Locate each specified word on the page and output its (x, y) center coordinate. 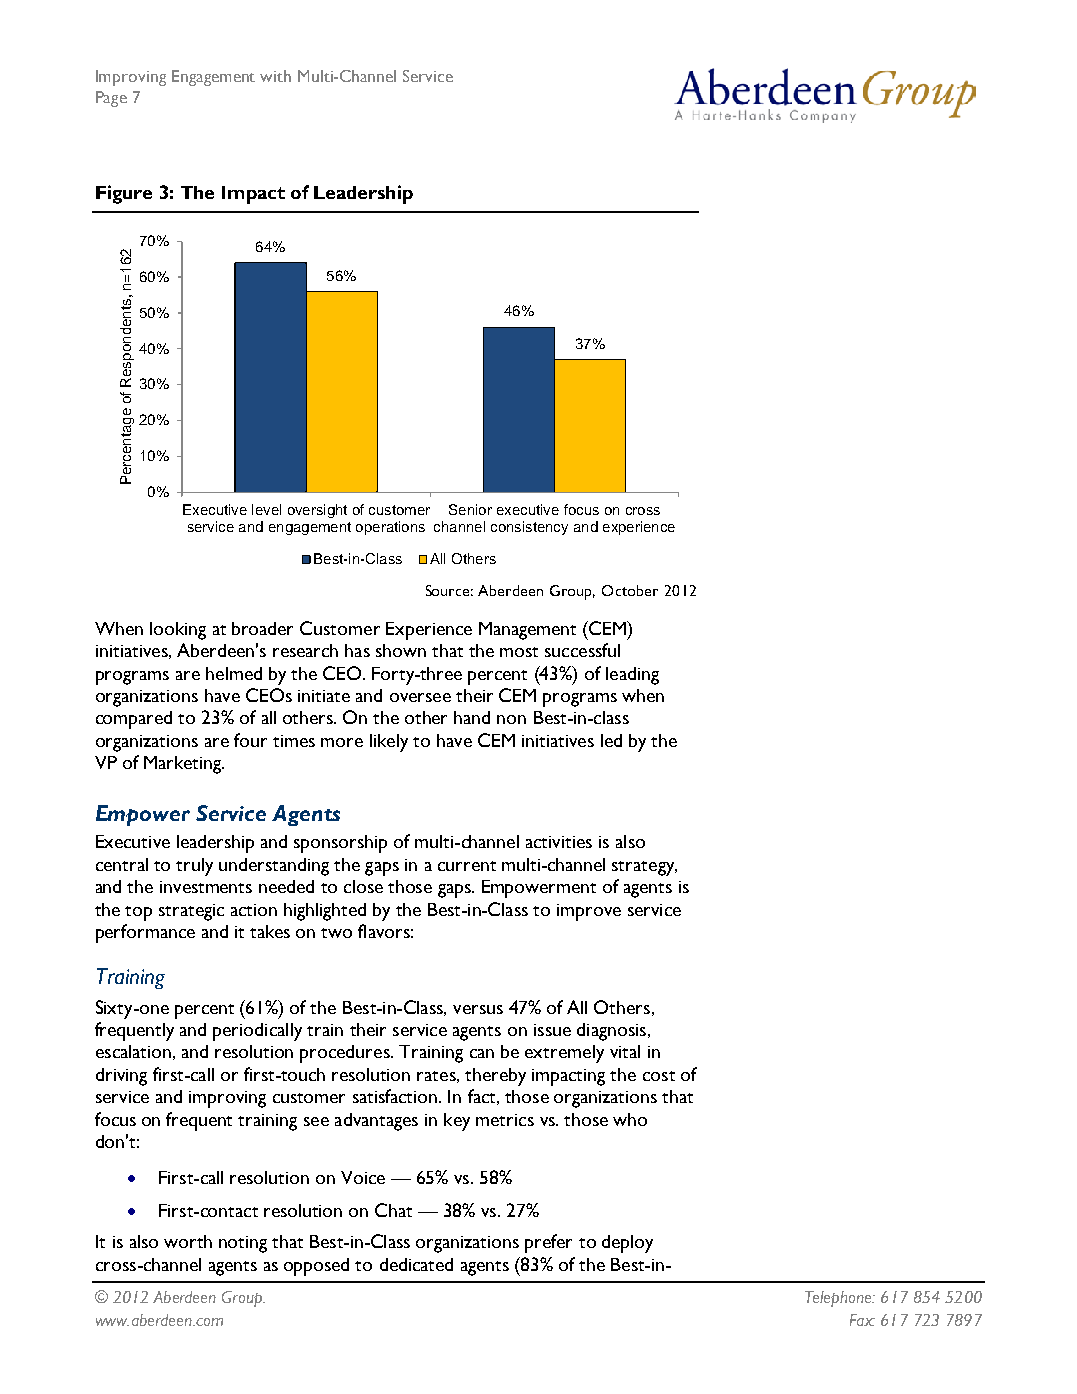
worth (188, 1241)
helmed (234, 673)
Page (111, 99)
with (275, 76)
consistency (529, 528)
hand (472, 717)
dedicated (416, 1264)
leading (632, 676)
